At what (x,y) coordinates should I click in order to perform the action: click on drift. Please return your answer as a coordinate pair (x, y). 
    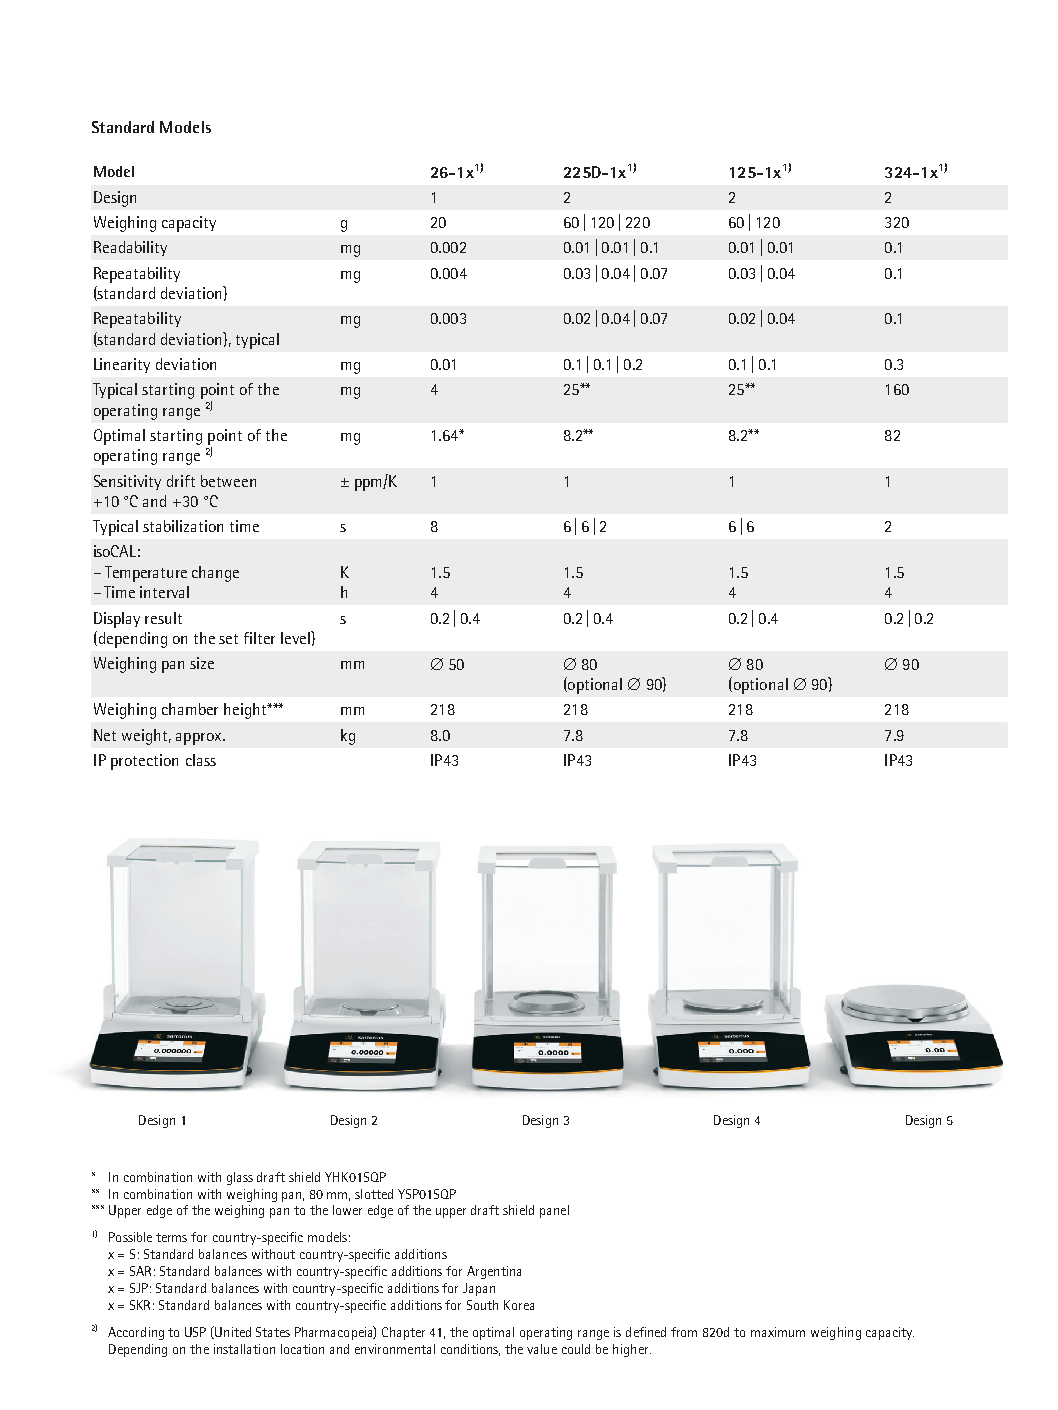
    Looking at the image, I should click on (181, 481).
